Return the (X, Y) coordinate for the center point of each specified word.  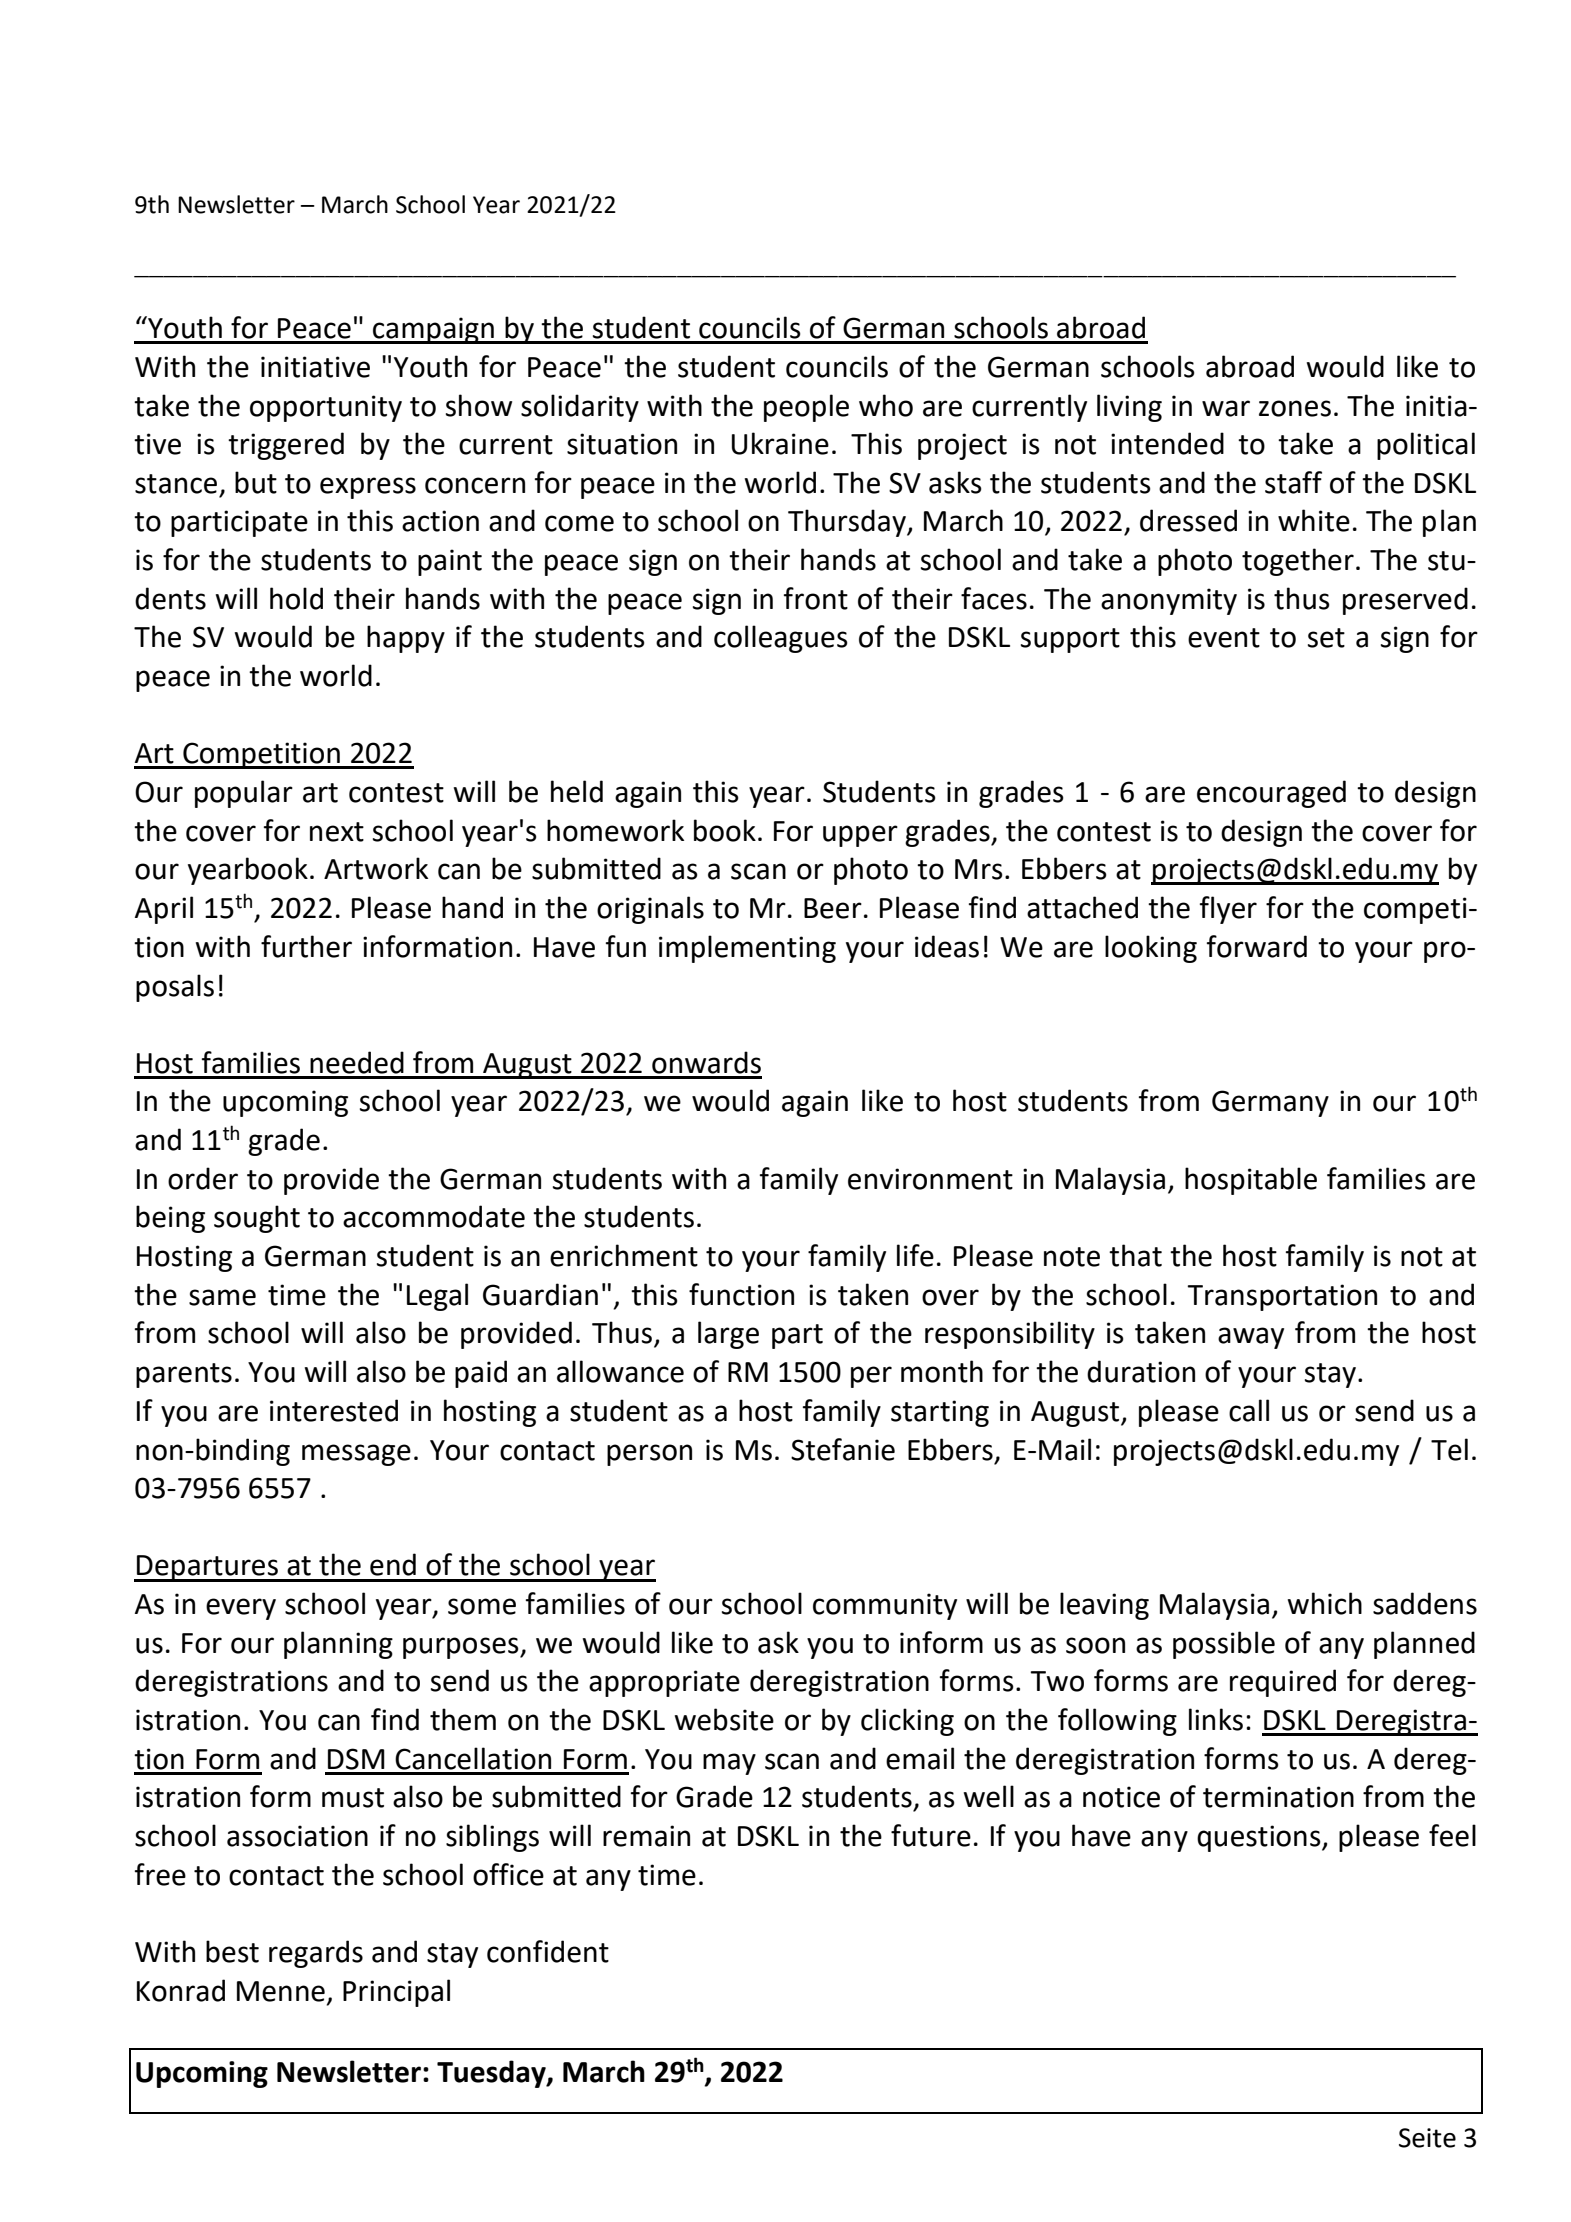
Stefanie (843, 1449)
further (306, 946)
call (1249, 1410)
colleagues (781, 639)
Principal (396, 1993)
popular (244, 794)
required (1283, 1683)
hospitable (1251, 1181)
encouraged (1271, 794)
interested (334, 1410)
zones (1295, 408)
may (729, 1764)
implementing (747, 949)
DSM (356, 1759)
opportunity (326, 408)
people (806, 408)
